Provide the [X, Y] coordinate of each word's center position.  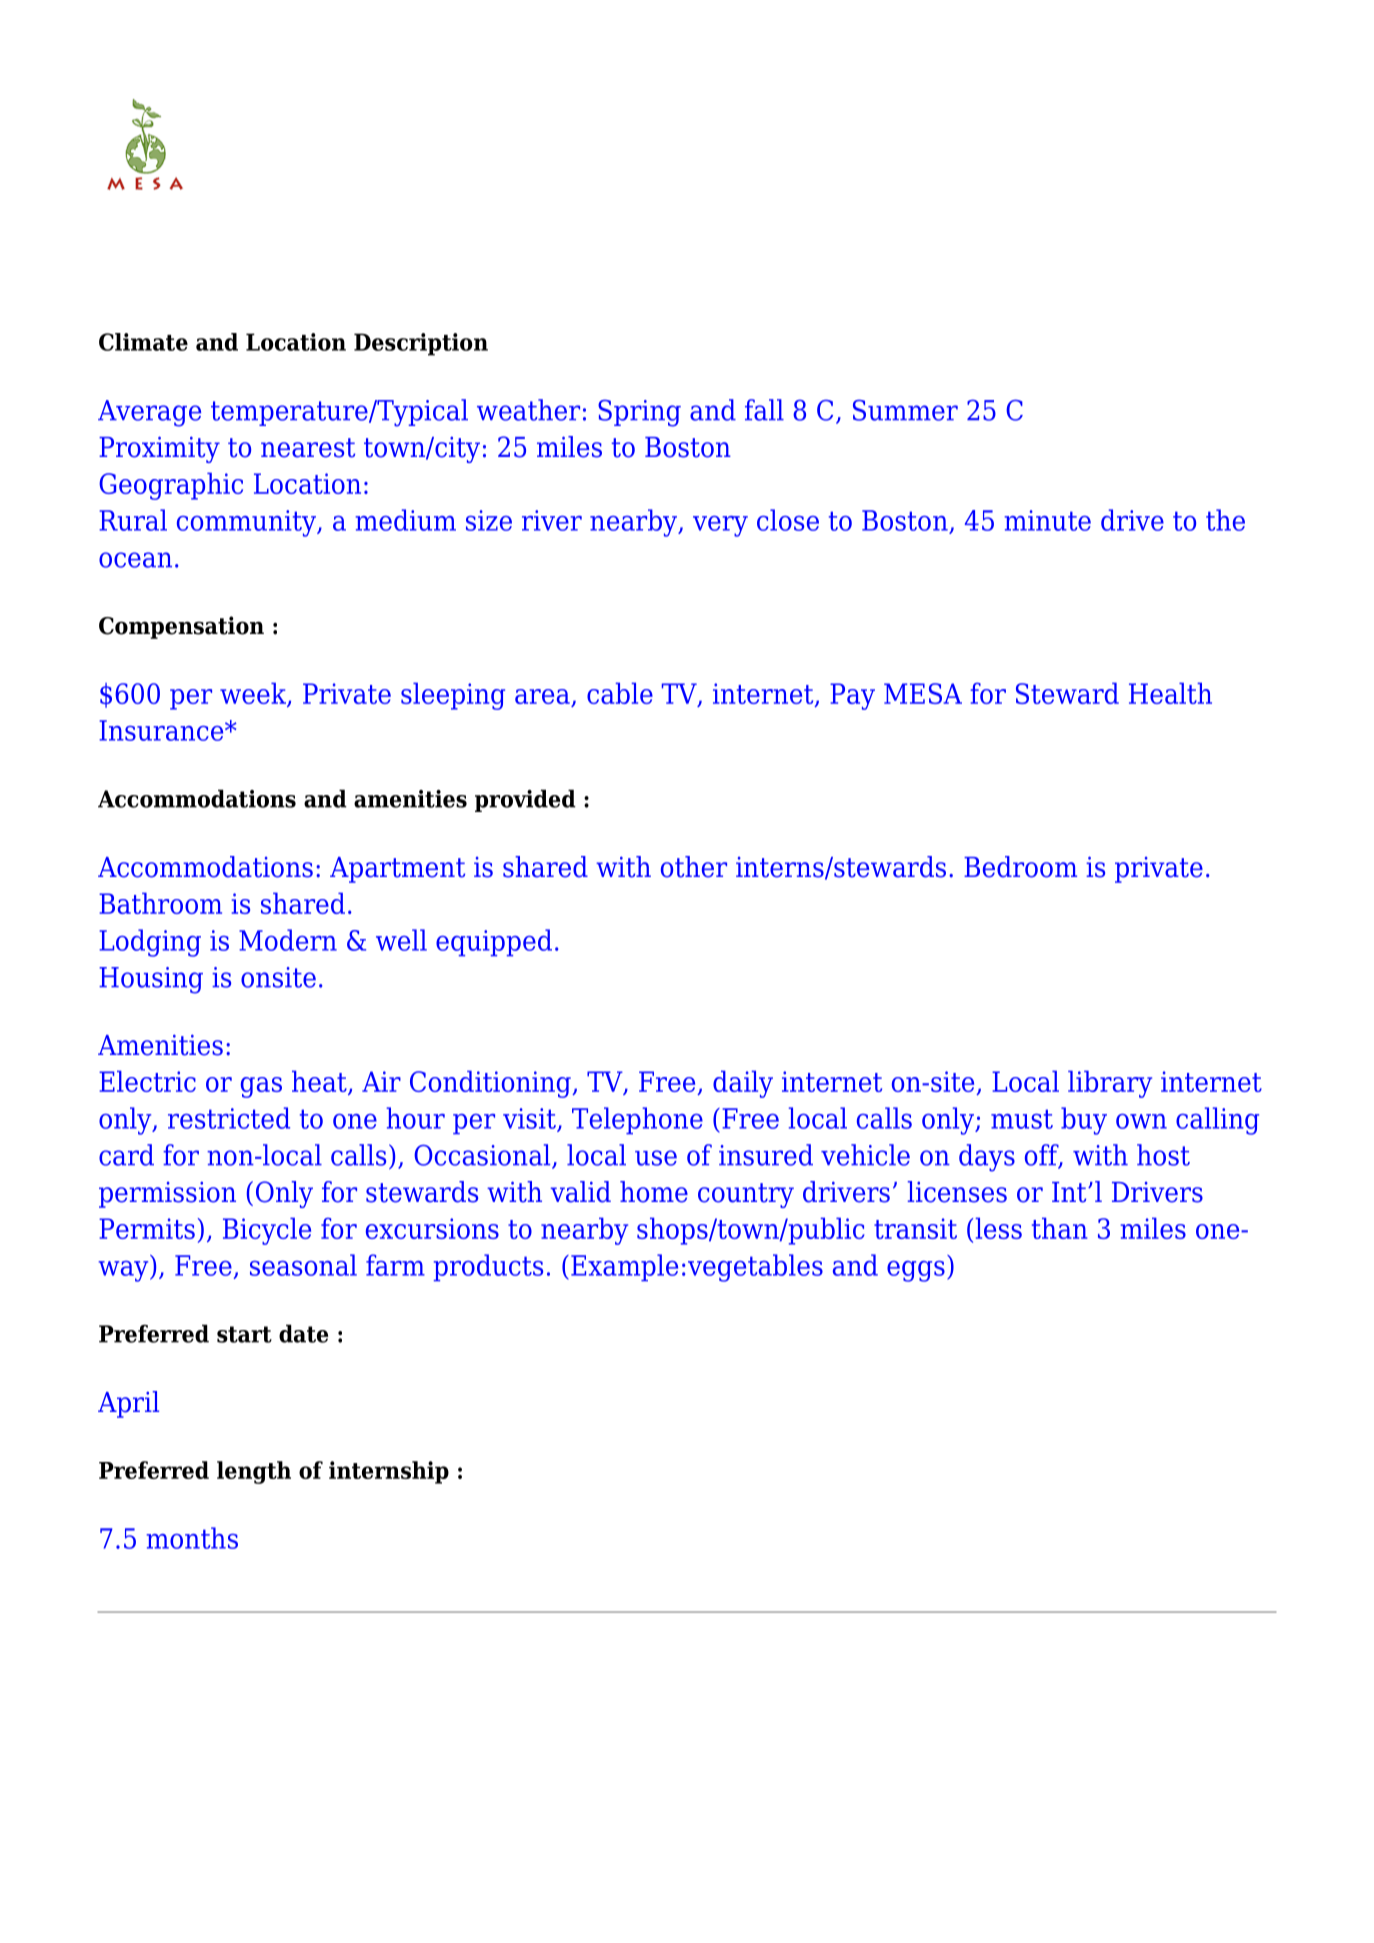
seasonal [303, 1265]
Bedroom [1020, 867]
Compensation [181, 627]
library [1110, 1084]
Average [149, 413]
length [254, 1472]
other [694, 867]
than [1059, 1228]
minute [1047, 520]
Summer [905, 410]
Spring [639, 413]
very [720, 526]
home [654, 1192]
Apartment [397, 870]
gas [261, 1087]
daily [743, 1084]
